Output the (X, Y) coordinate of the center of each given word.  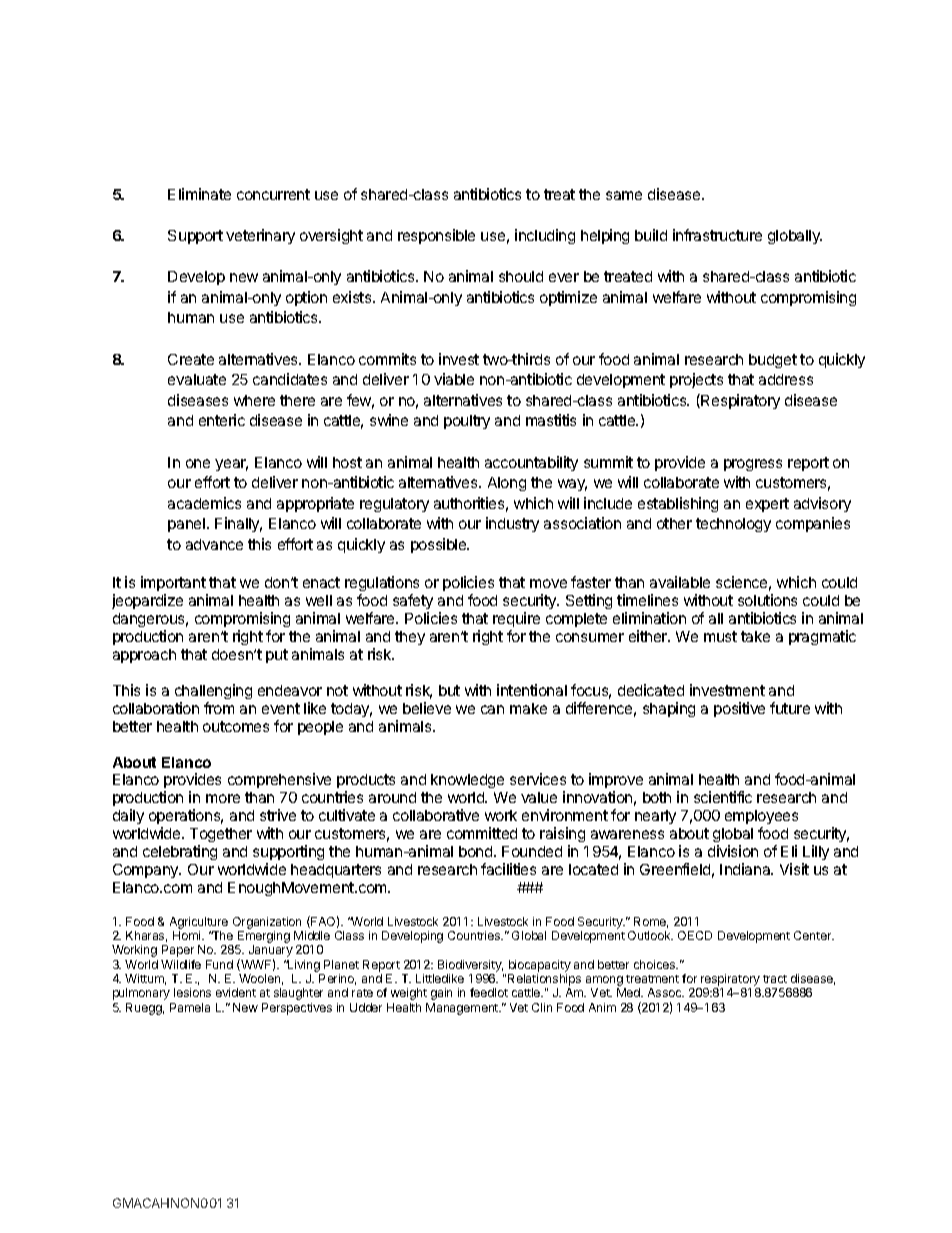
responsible (436, 236)
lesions (192, 992)
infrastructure (717, 235)
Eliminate (199, 194)
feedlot (489, 992)
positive (739, 709)
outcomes (236, 726)
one (198, 463)
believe (427, 708)
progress (753, 465)
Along (507, 484)
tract (775, 979)
